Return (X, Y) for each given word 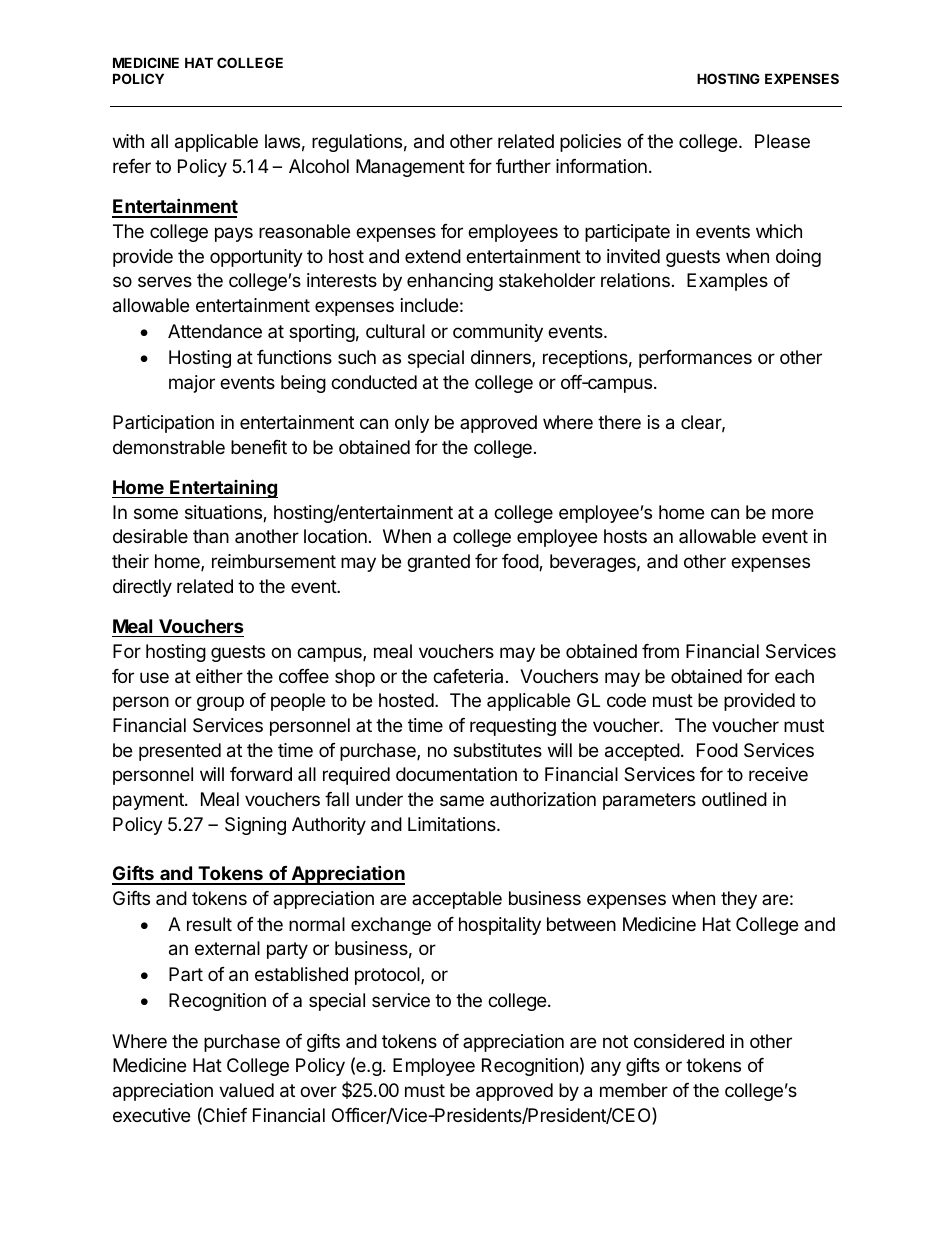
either (219, 676)
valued (246, 1090)
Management (410, 168)
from (660, 651)
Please (782, 141)
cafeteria (468, 676)
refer (132, 166)
